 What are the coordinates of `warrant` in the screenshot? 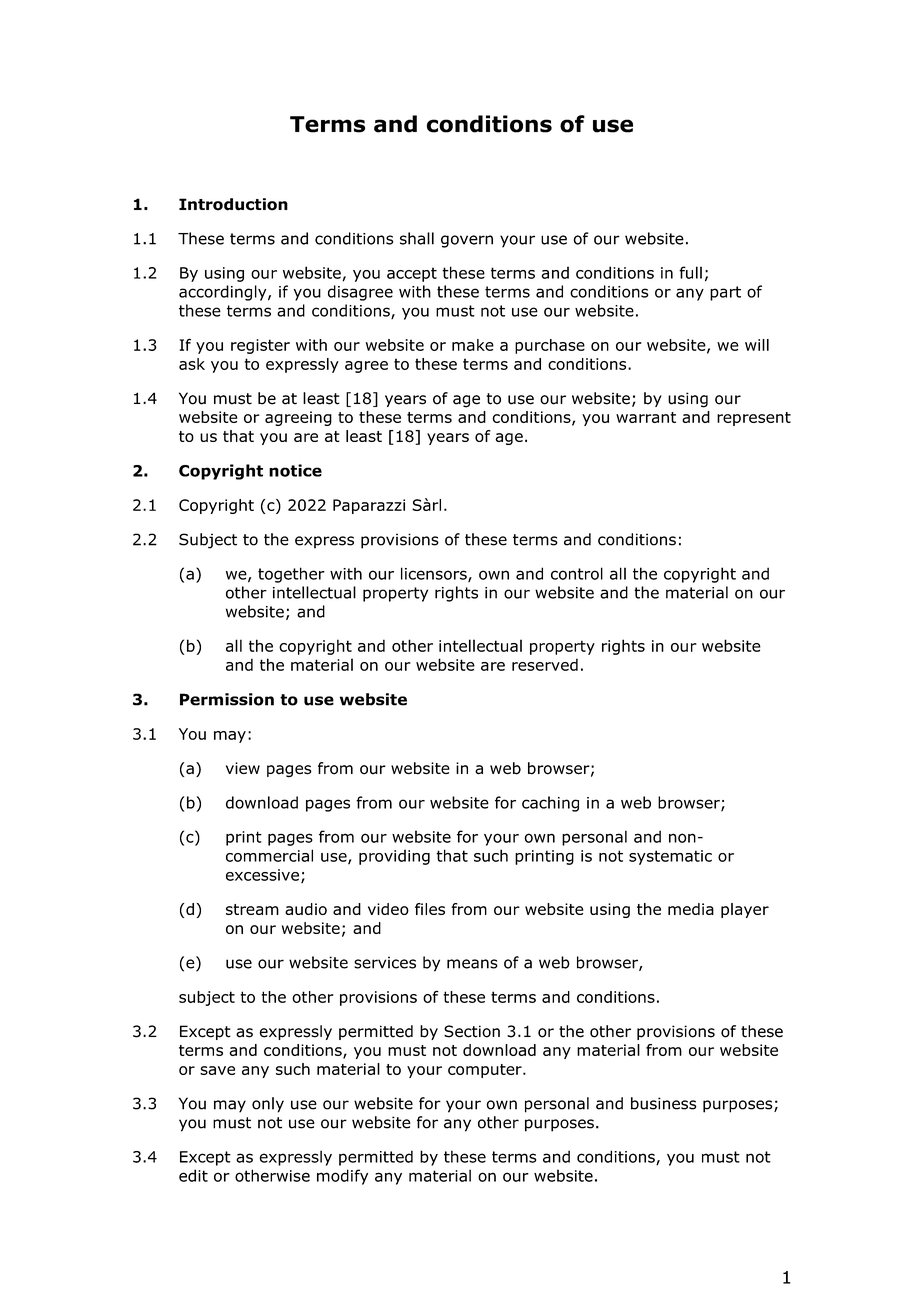 It's located at (646, 417).
